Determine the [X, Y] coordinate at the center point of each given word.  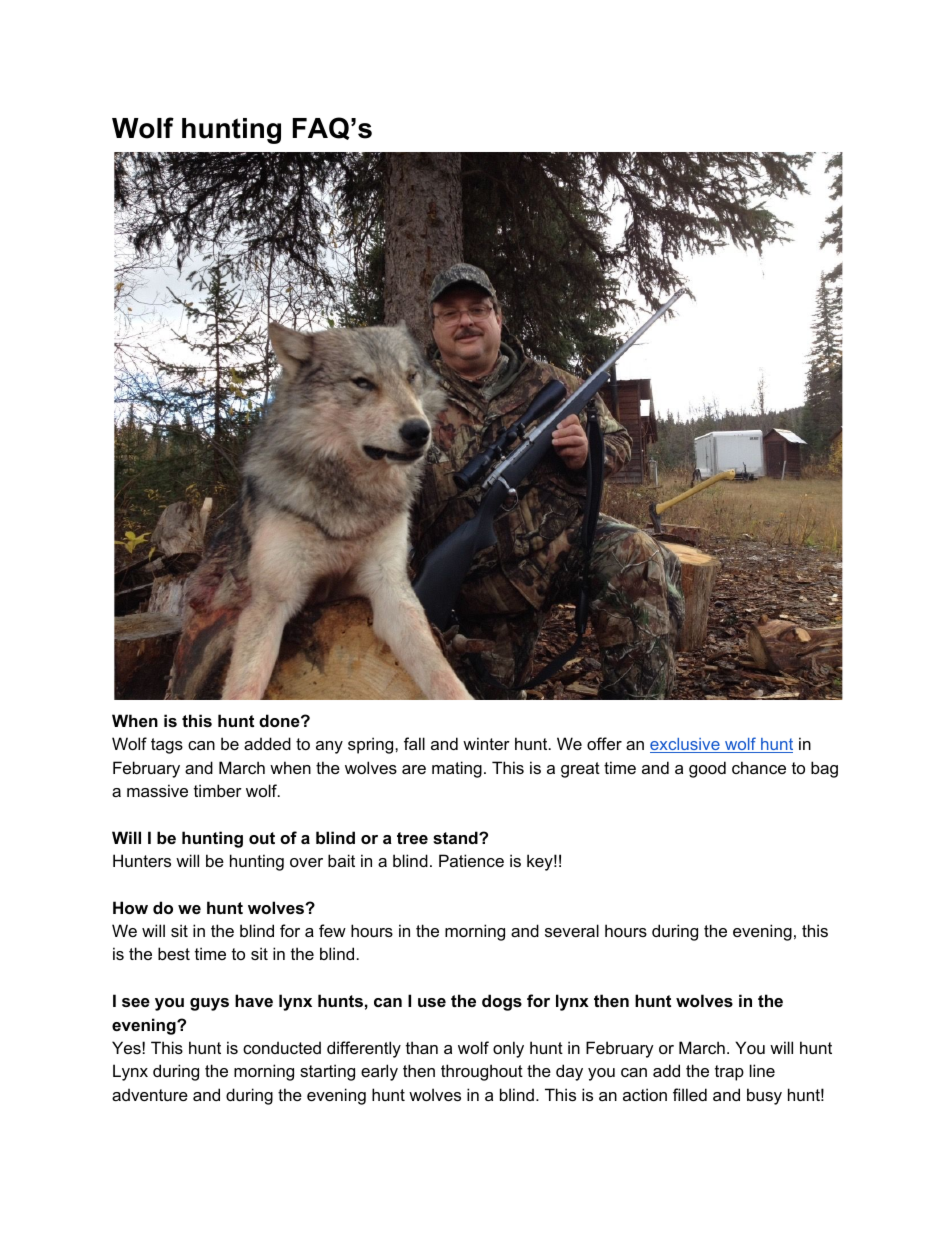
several [572, 930]
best [174, 953]
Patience [471, 860]
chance [759, 767]
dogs [502, 1002]
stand [456, 837]
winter [486, 743]
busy [764, 1096]
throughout [482, 1072]
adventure [150, 1094]
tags [167, 746]
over [306, 862]
